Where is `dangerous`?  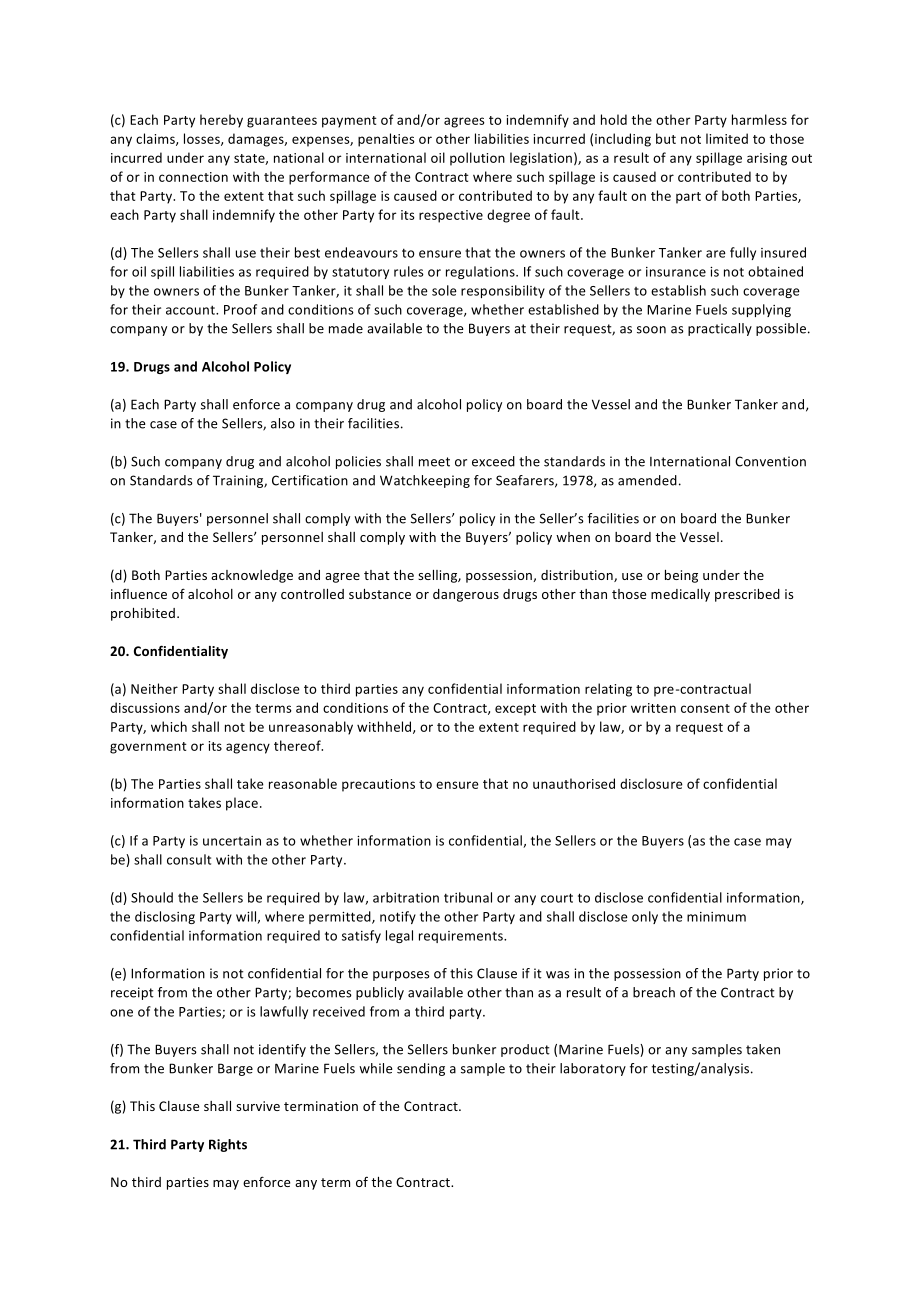
dangerous is located at coordinates (466, 595).
